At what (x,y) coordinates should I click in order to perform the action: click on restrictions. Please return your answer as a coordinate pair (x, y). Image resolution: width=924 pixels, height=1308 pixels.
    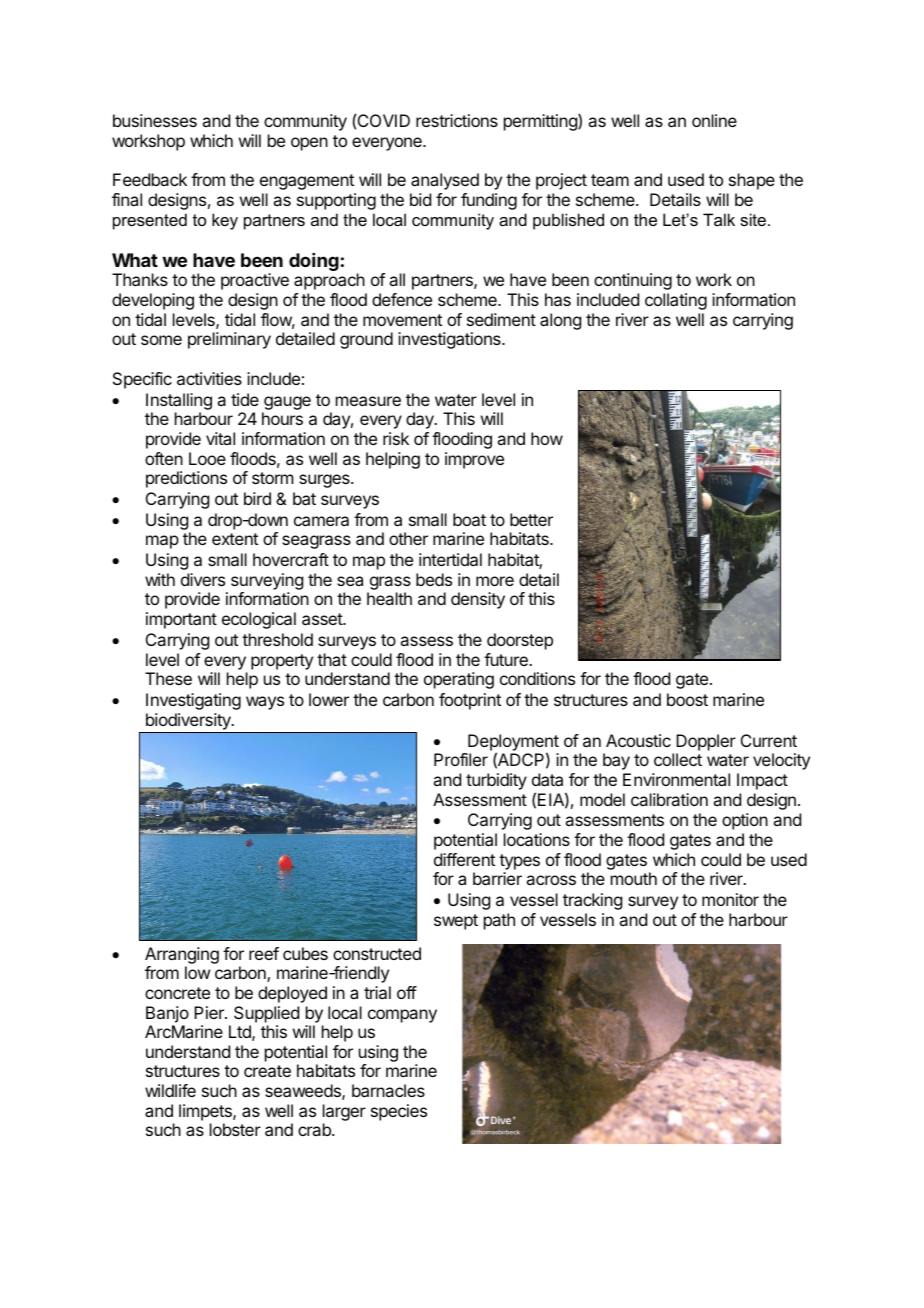
    Looking at the image, I should click on (457, 120).
